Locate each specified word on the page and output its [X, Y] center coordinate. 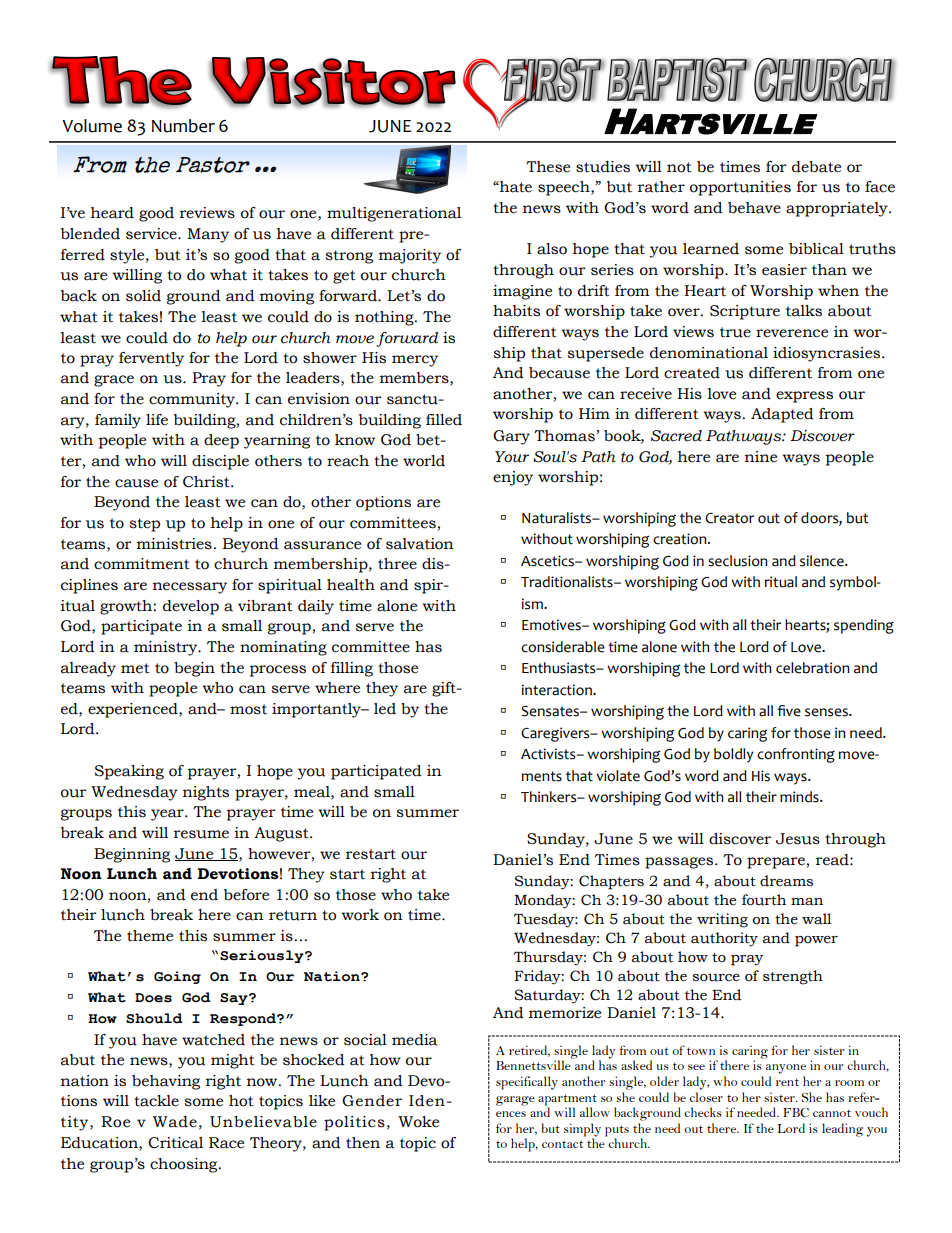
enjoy [513, 478]
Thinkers [550, 797]
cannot [832, 1113]
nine [761, 457]
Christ [207, 482]
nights [206, 793]
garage [515, 1101]
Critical [175, 1143]
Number [183, 126]
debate [816, 167]
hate [515, 187]
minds [800, 797]
